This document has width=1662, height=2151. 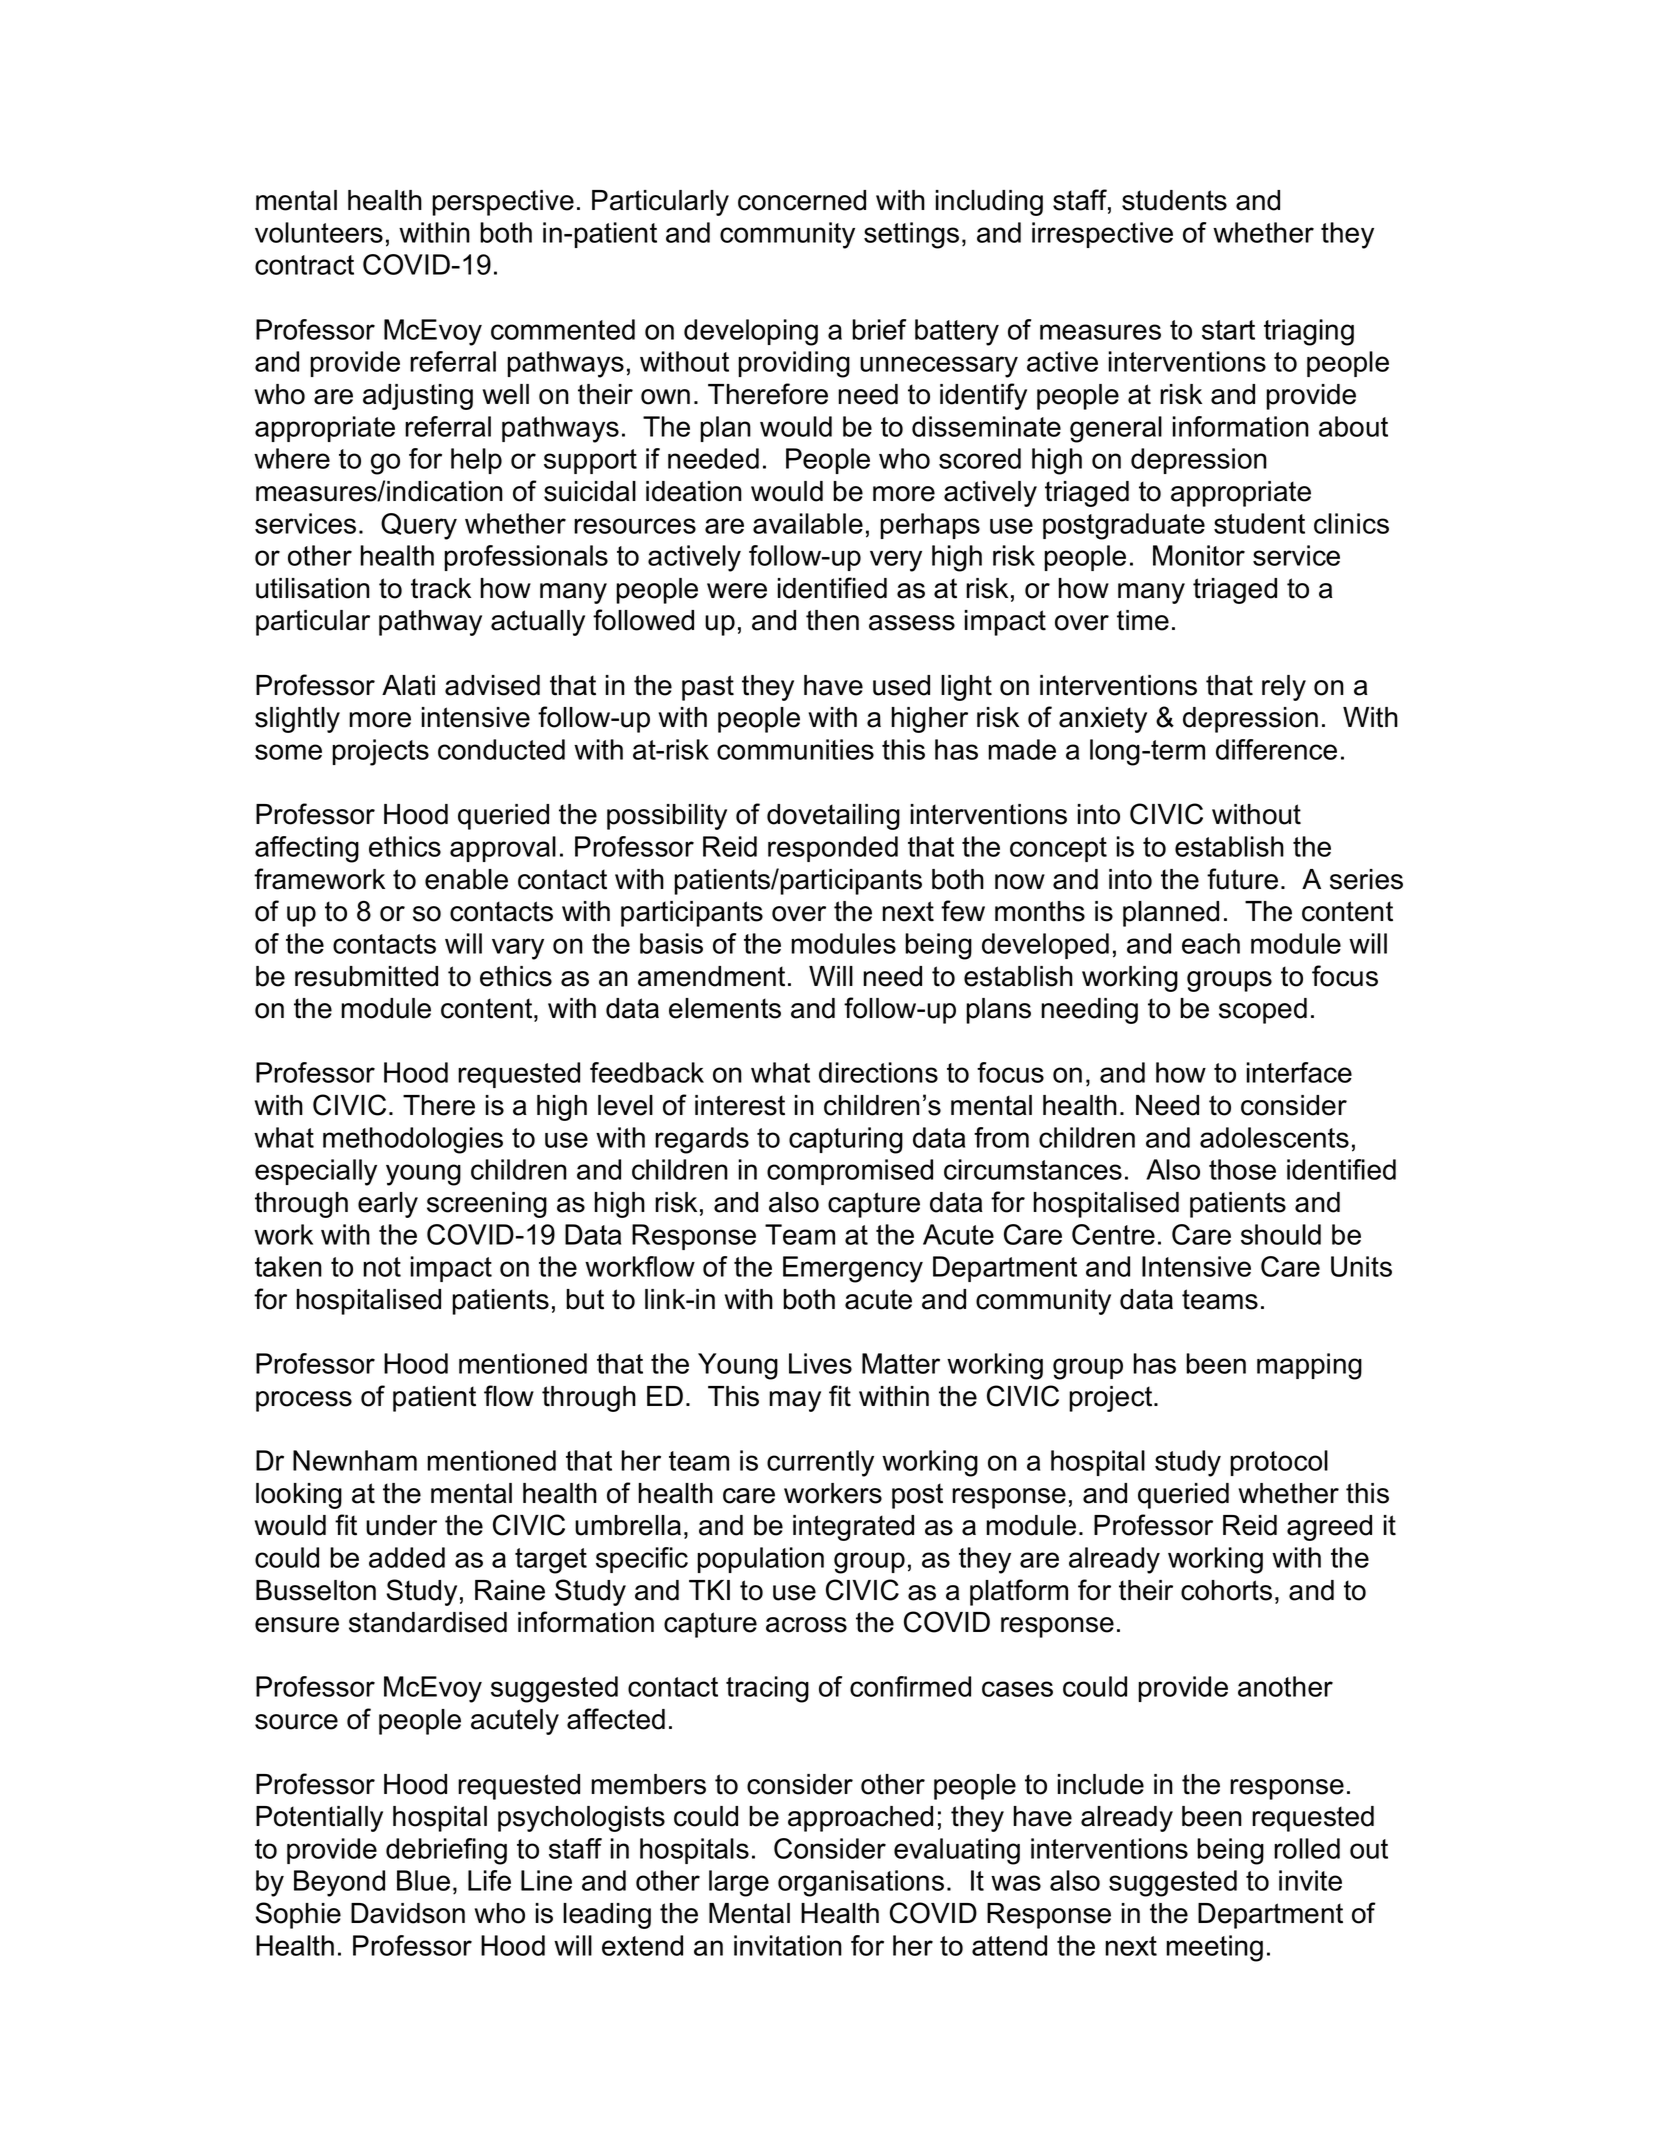 I want to click on volunteers, so click(x=319, y=232).
